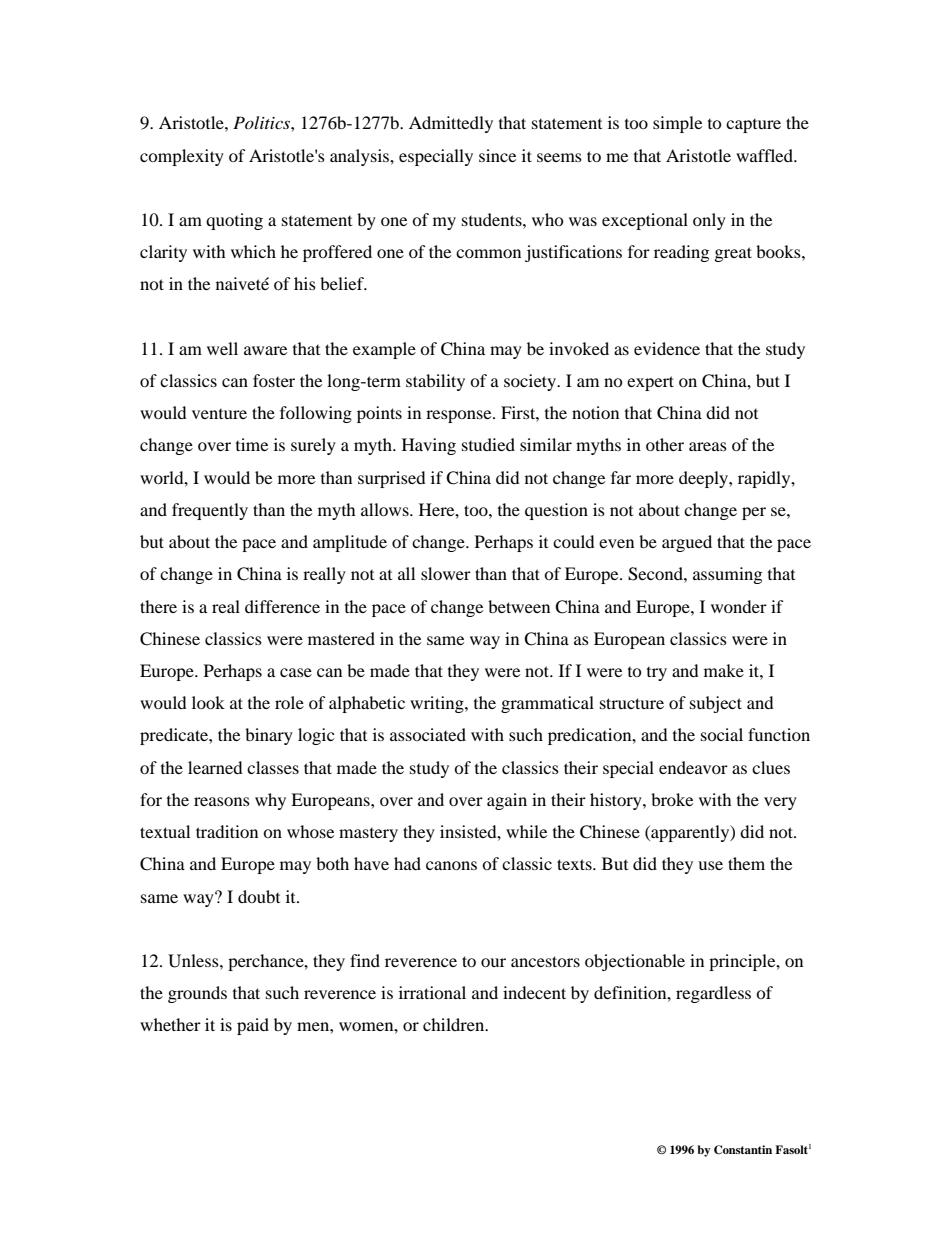  I want to click on children, so click(455, 1024).
